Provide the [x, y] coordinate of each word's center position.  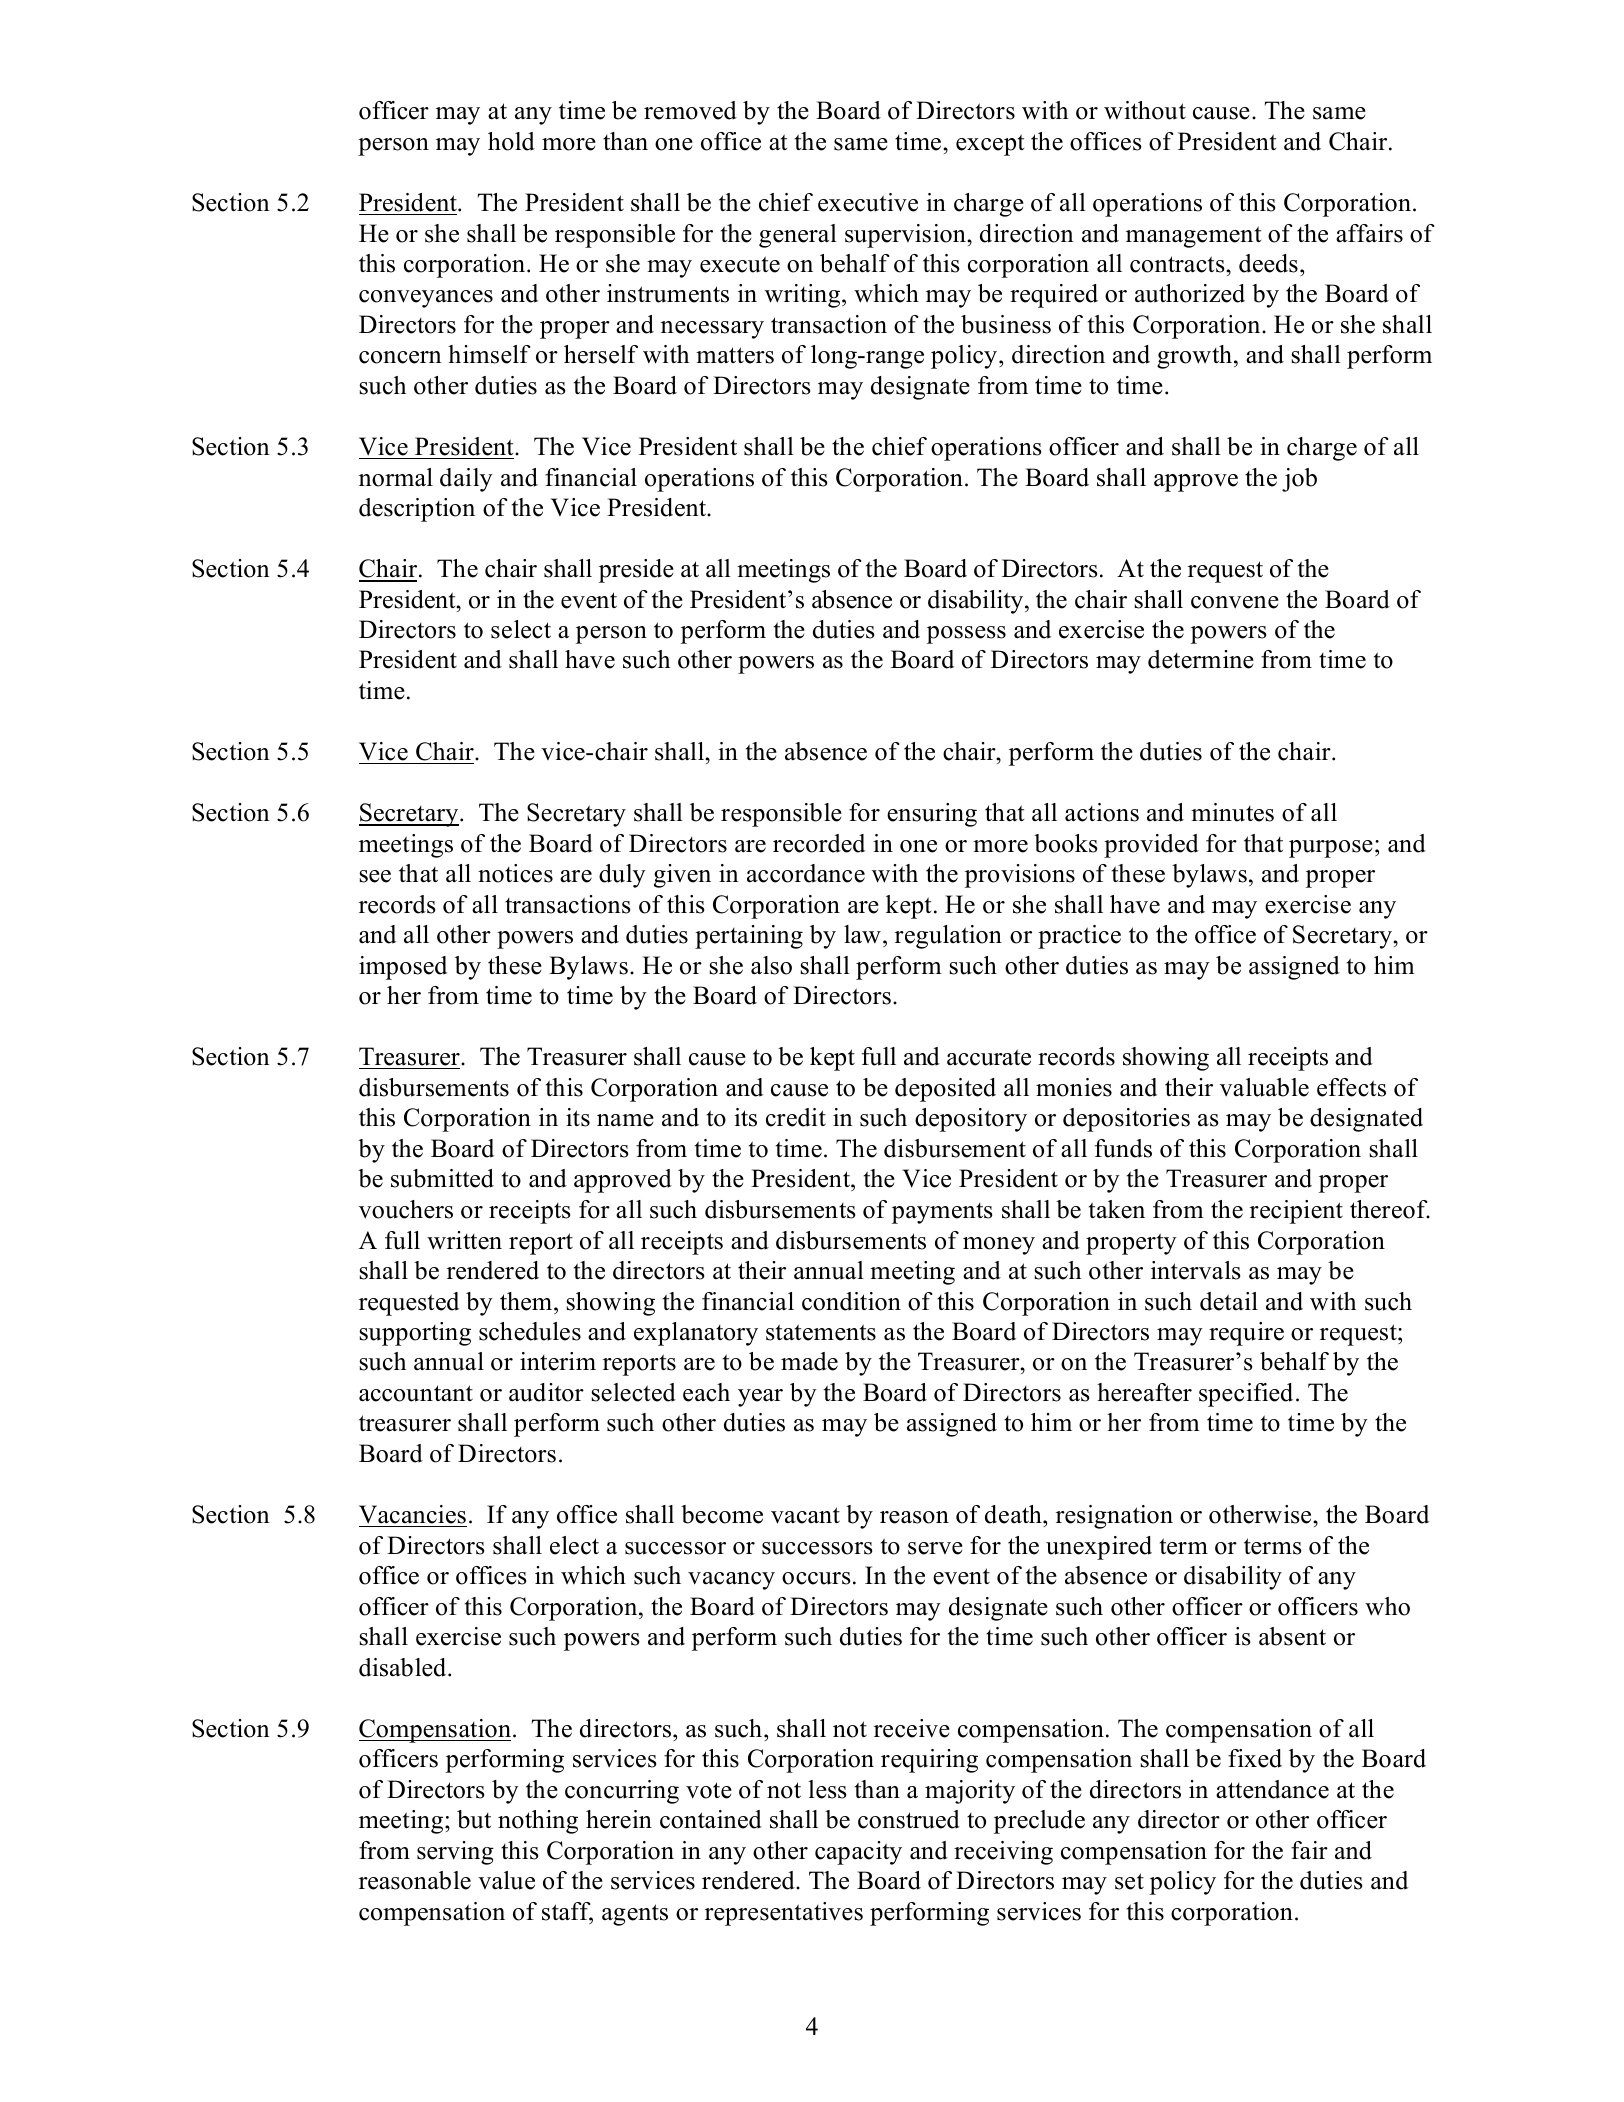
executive [868, 202]
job [1299, 480]
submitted [442, 1178]
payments [942, 1213]
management [1193, 237]
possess [966, 635]
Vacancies [412, 1514]
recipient [1296, 1212]
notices [515, 873]
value [506, 1880]
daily [466, 480]
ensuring [932, 815]
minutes [1232, 812]
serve [935, 1548]
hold [511, 141]
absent [1292, 1636]
